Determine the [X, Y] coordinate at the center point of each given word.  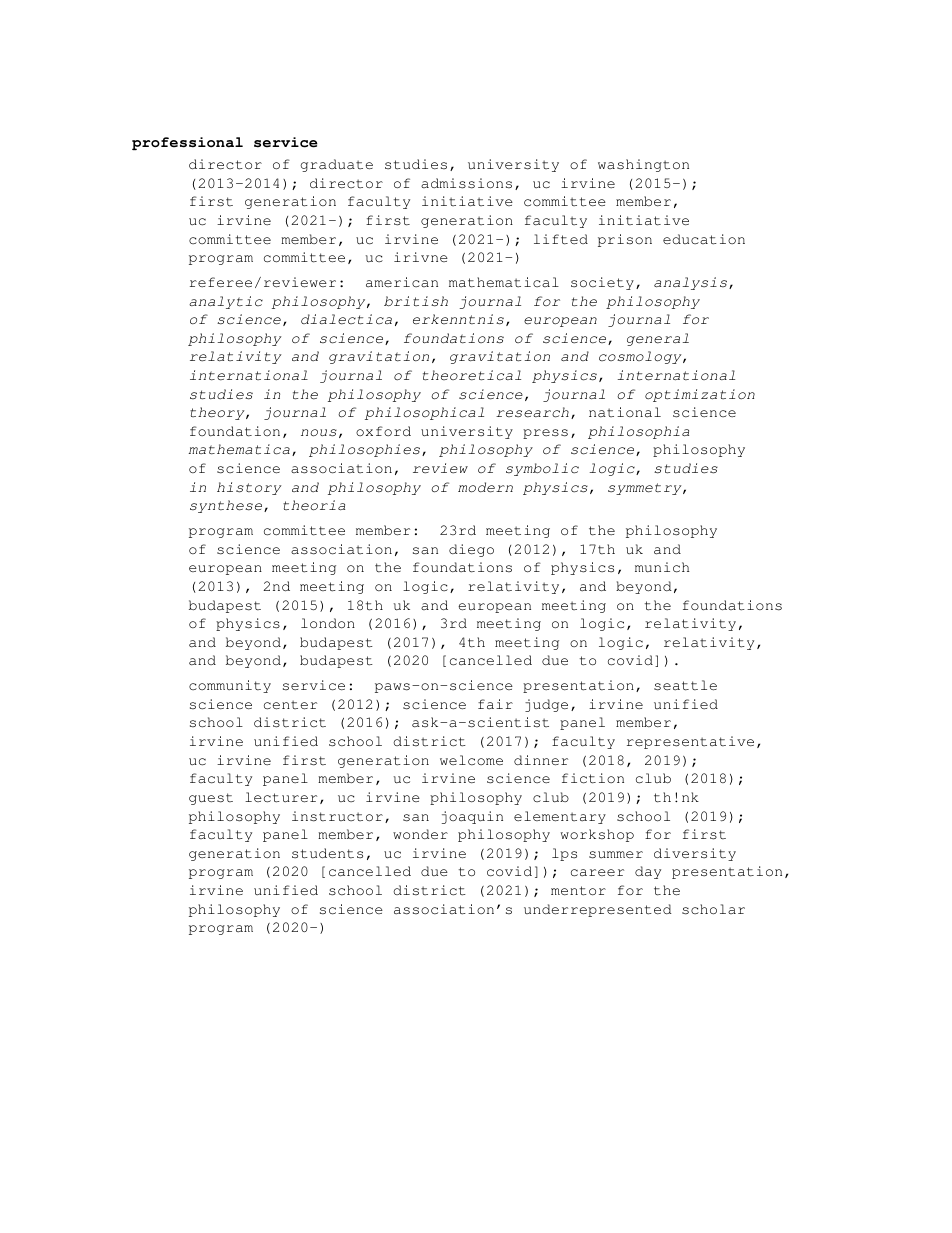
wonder [420, 834]
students [327, 853]
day [648, 872]
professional [187, 143]
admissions [466, 183]
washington [643, 165]
